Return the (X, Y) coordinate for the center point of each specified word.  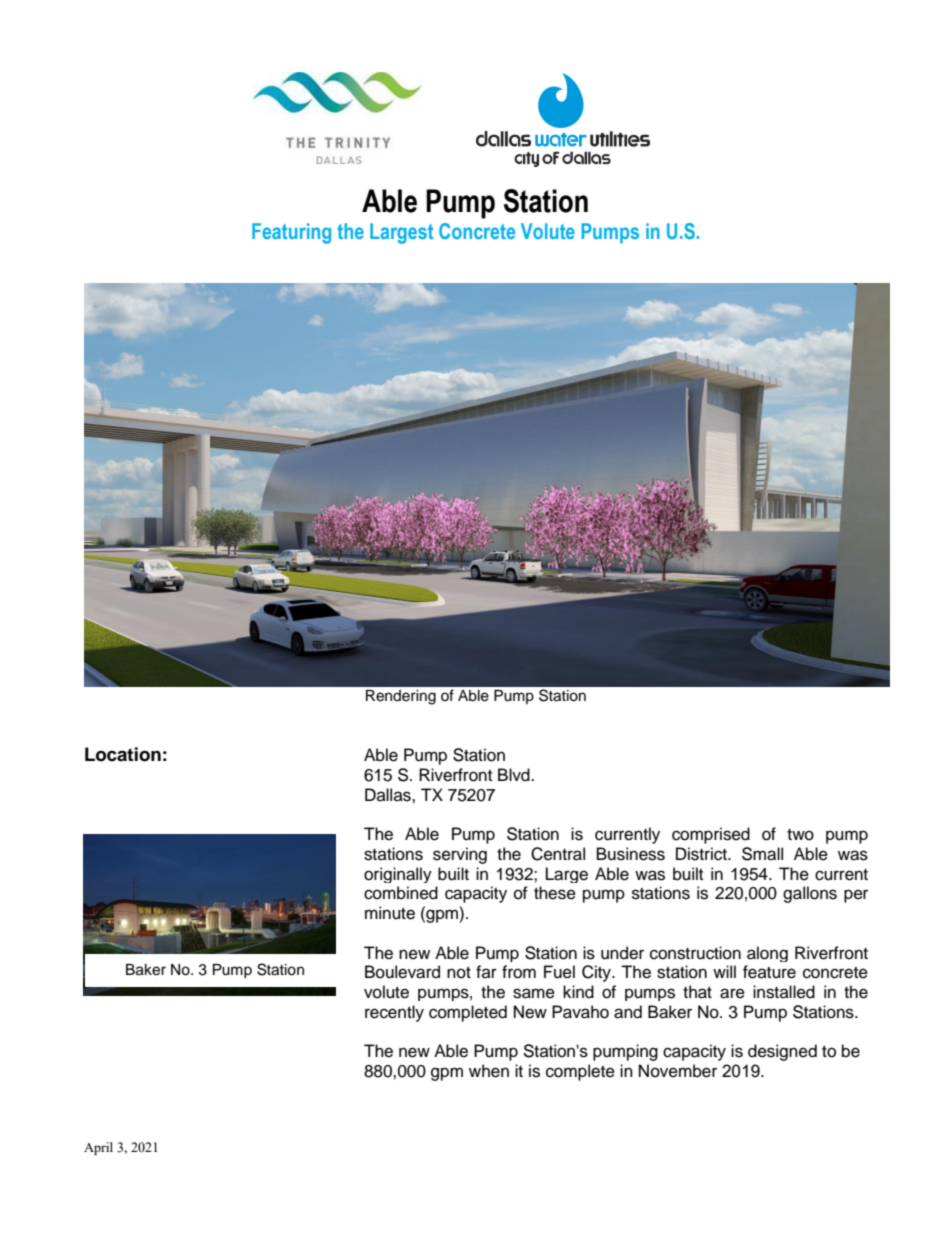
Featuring (291, 233)
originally (398, 875)
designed (782, 1052)
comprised (711, 835)
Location (123, 754)
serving (460, 855)
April (98, 1148)
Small (762, 854)
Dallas (389, 795)
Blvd (515, 775)
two (800, 835)
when (489, 1071)
